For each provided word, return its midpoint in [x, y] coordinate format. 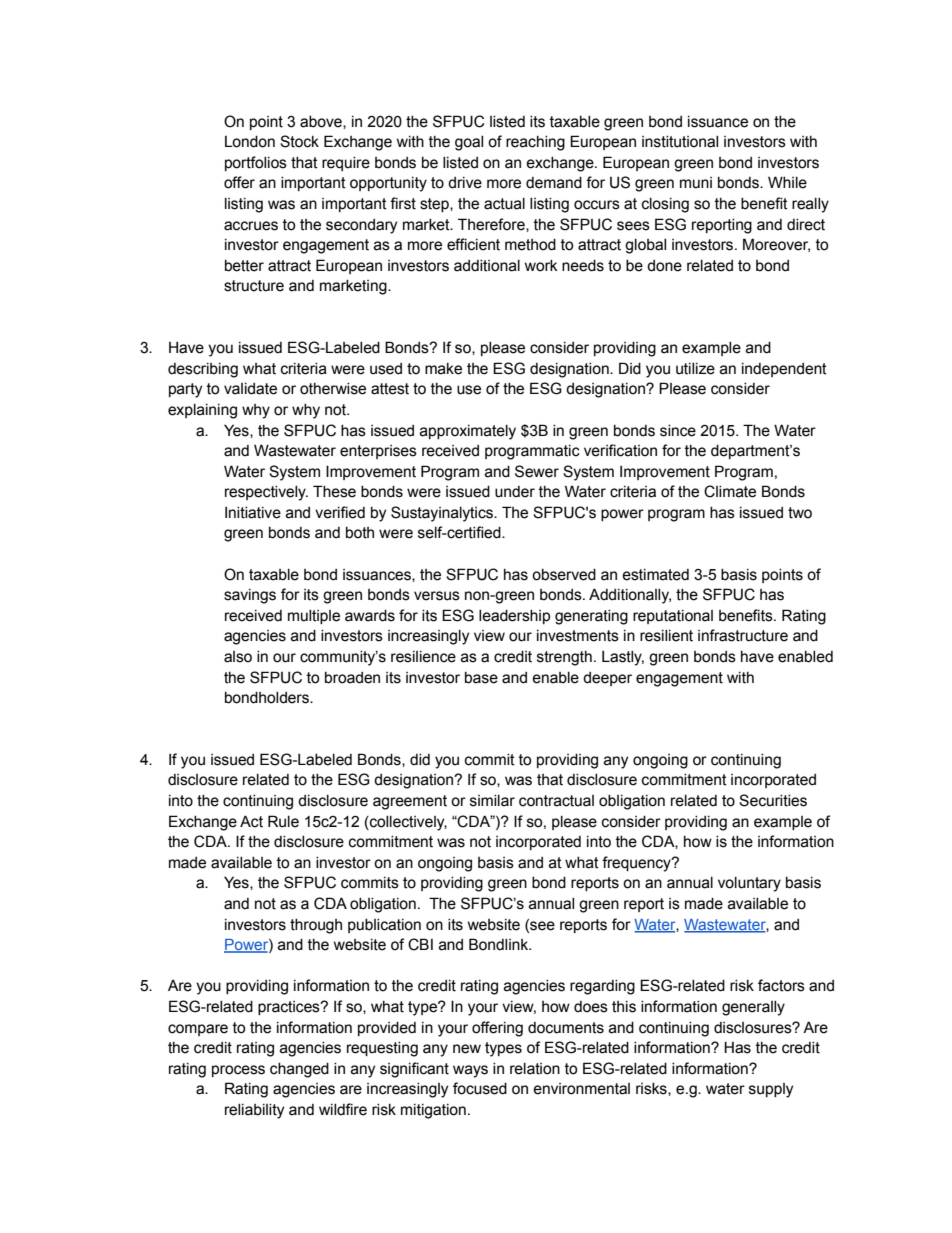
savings [250, 596]
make [443, 369]
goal [469, 143]
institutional [680, 142]
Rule [283, 821]
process [238, 1071]
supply [771, 1090]
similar [492, 801]
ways [470, 1071]
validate [250, 389]
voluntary [749, 884]
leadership [514, 617]
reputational [673, 617]
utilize [695, 369]
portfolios [256, 163]
